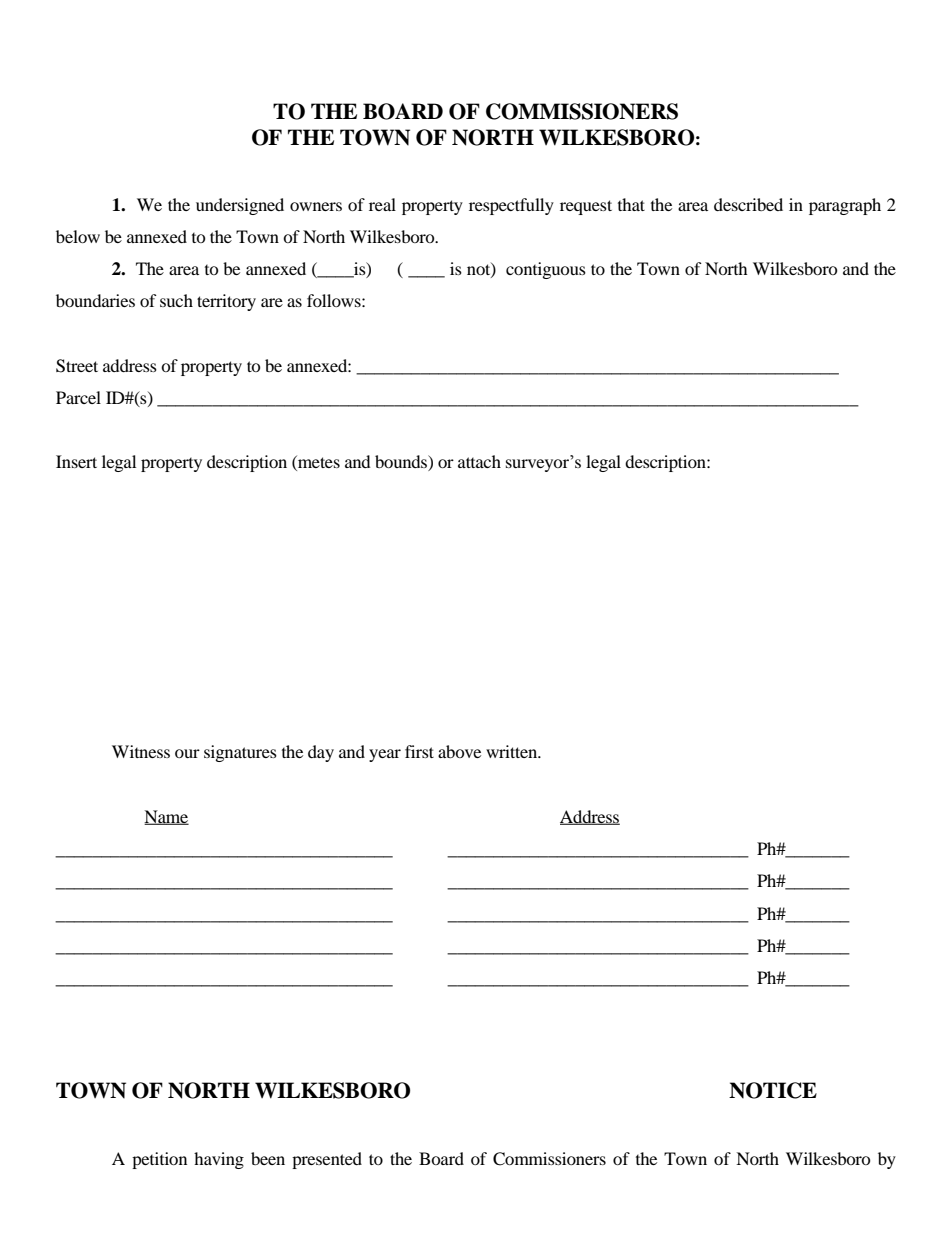 The width and height of the screenshot is (952, 1233). I want to click on above, so click(459, 751).
